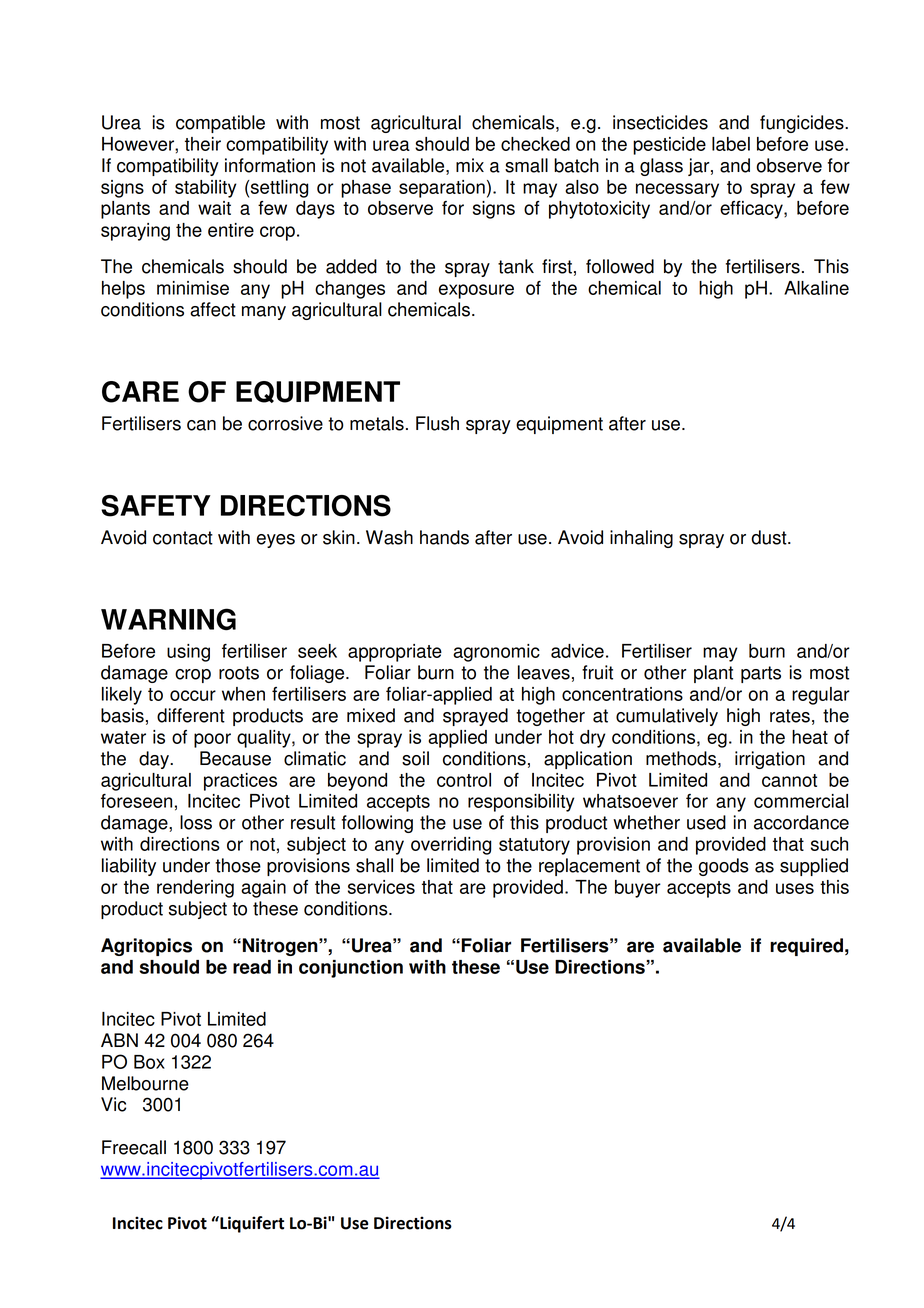 The image size is (924, 1308). Describe the element at coordinates (526, 165) in the page. I see `small` at that location.
